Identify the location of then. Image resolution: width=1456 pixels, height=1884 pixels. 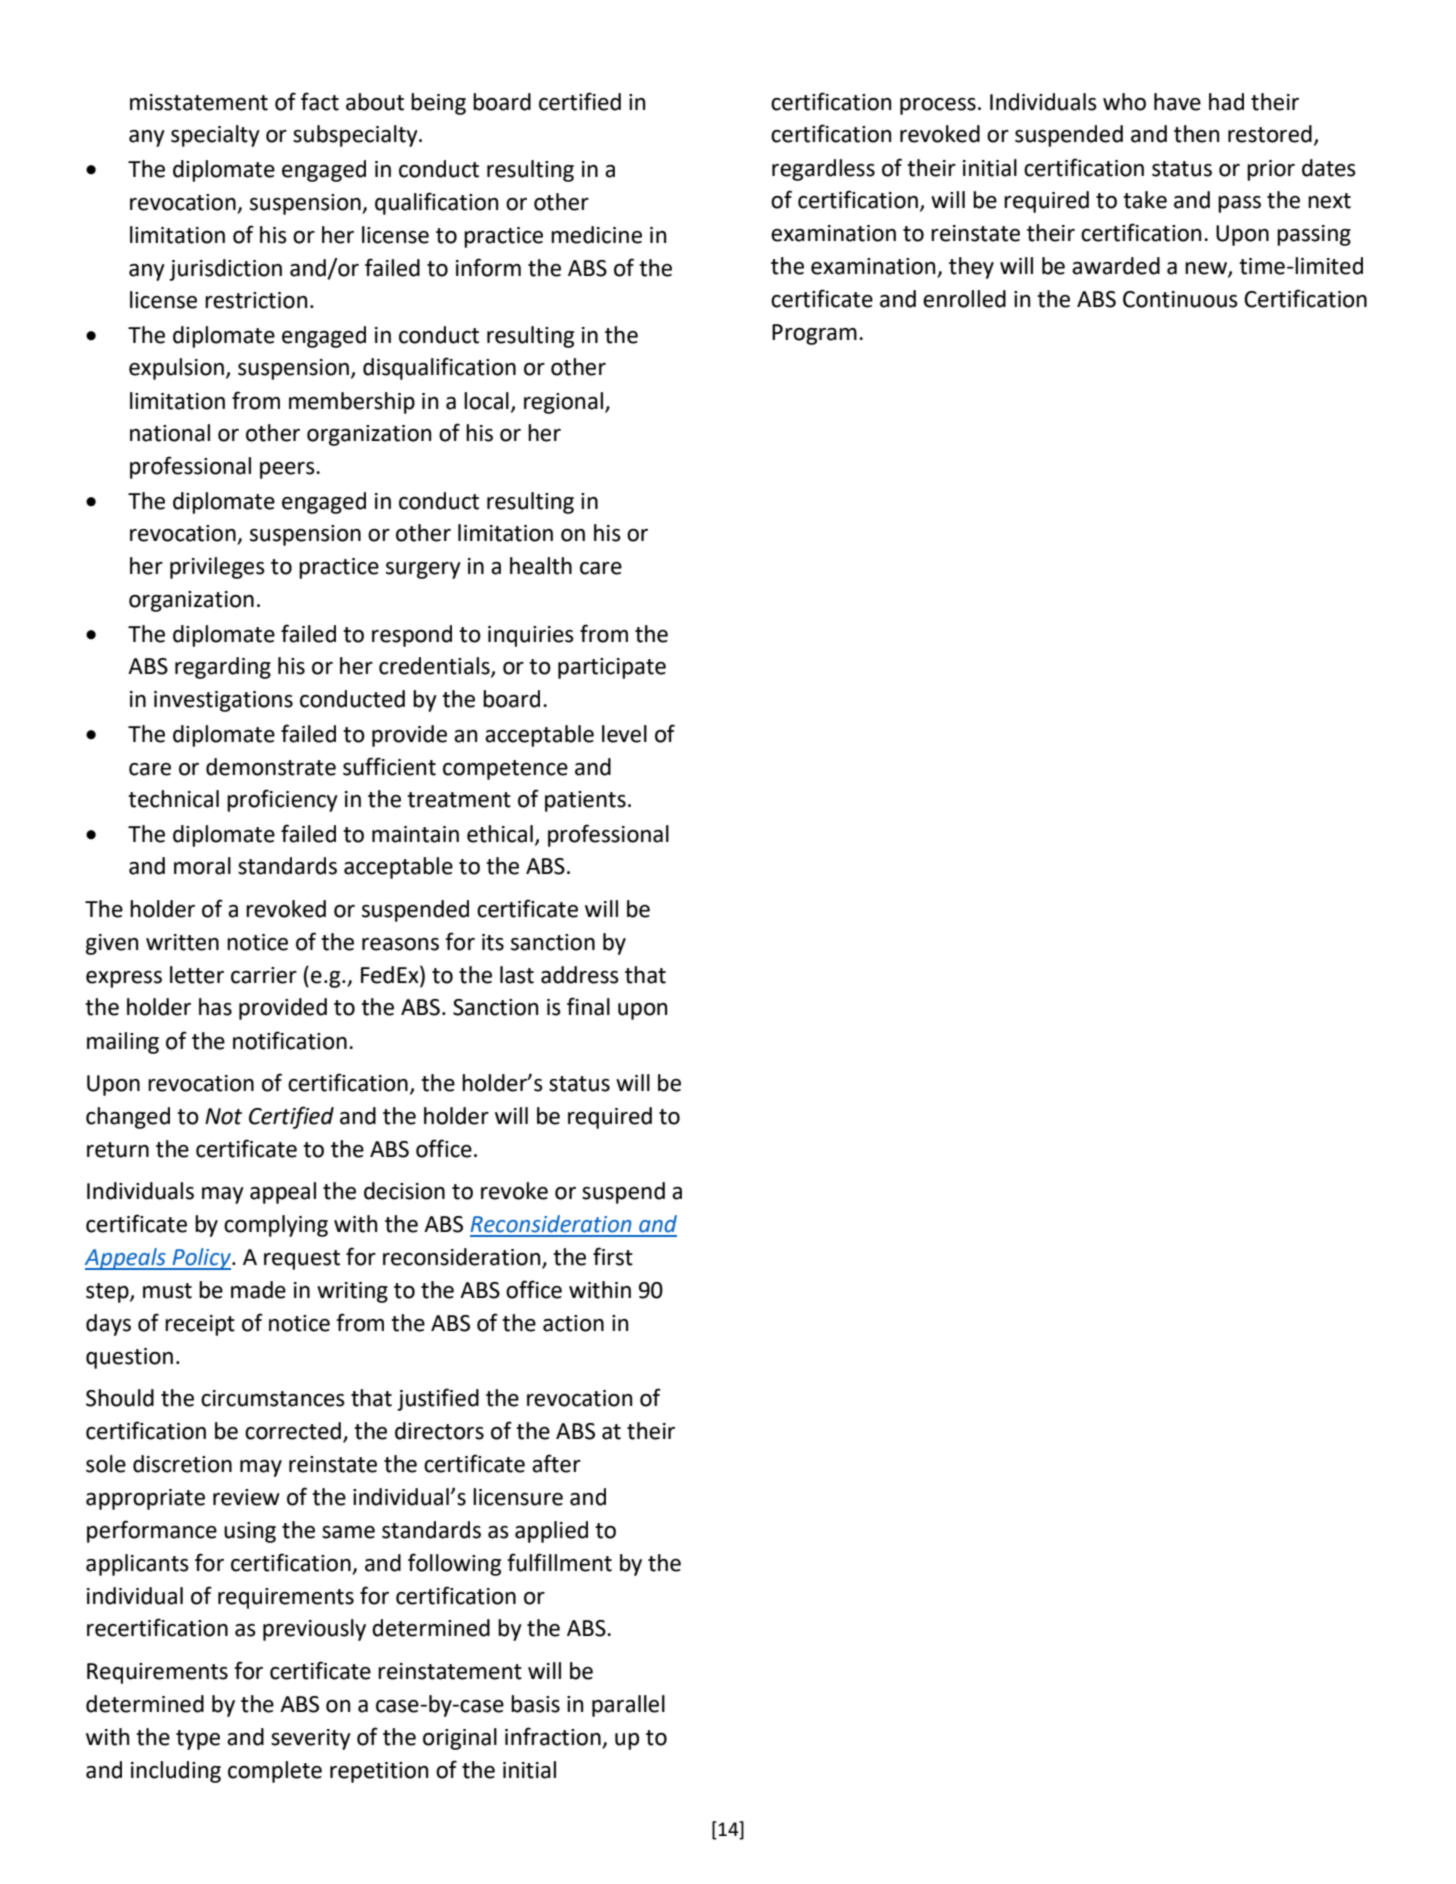
(1196, 134).
